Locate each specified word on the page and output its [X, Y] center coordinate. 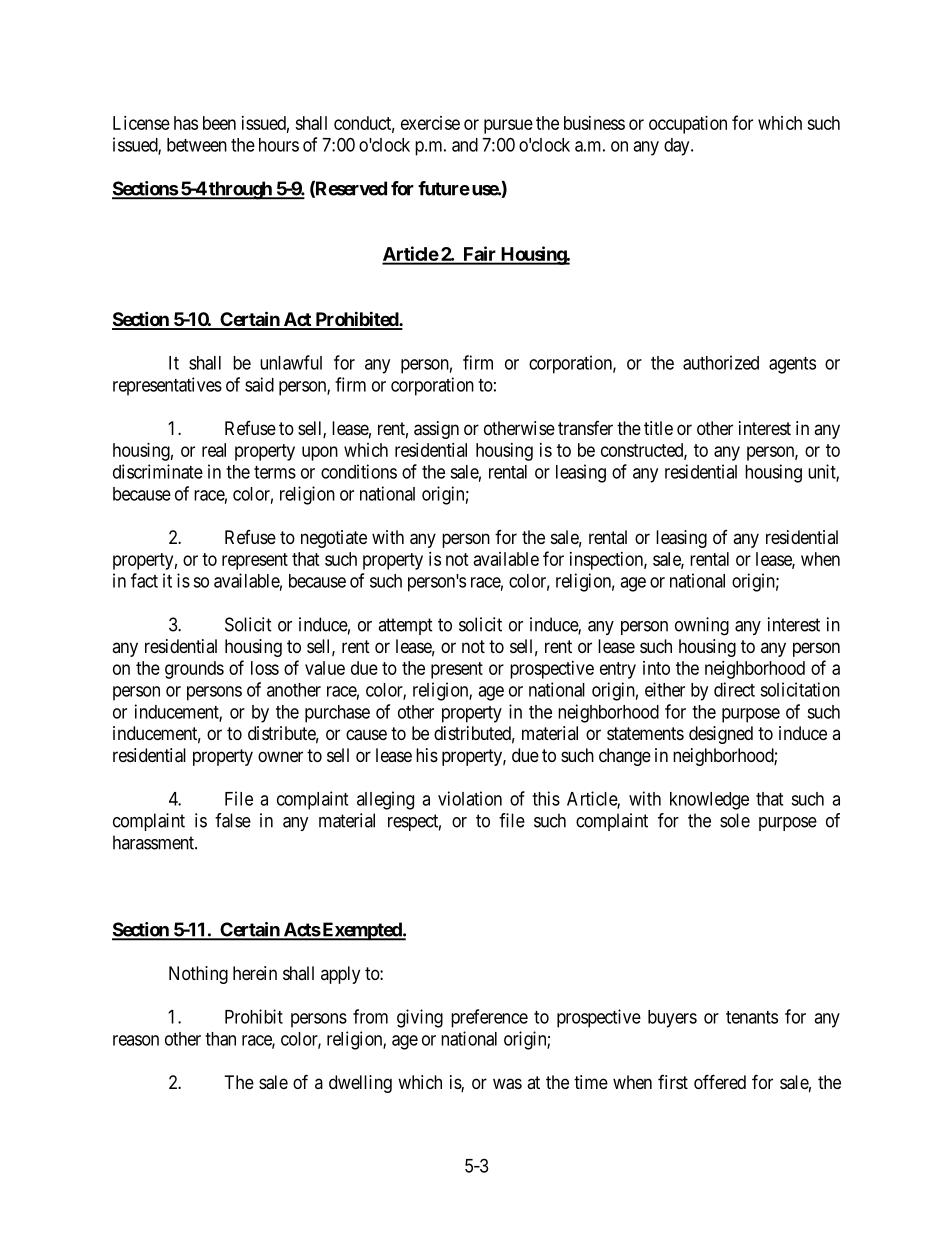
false [233, 820]
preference [489, 1018]
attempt [405, 626]
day [678, 147]
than [220, 1039]
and [465, 145]
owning [702, 626]
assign [436, 430]
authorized [721, 362]
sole [735, 820]
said [259, 384]
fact [144, 580]
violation [470, 798]
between [197, 145]
